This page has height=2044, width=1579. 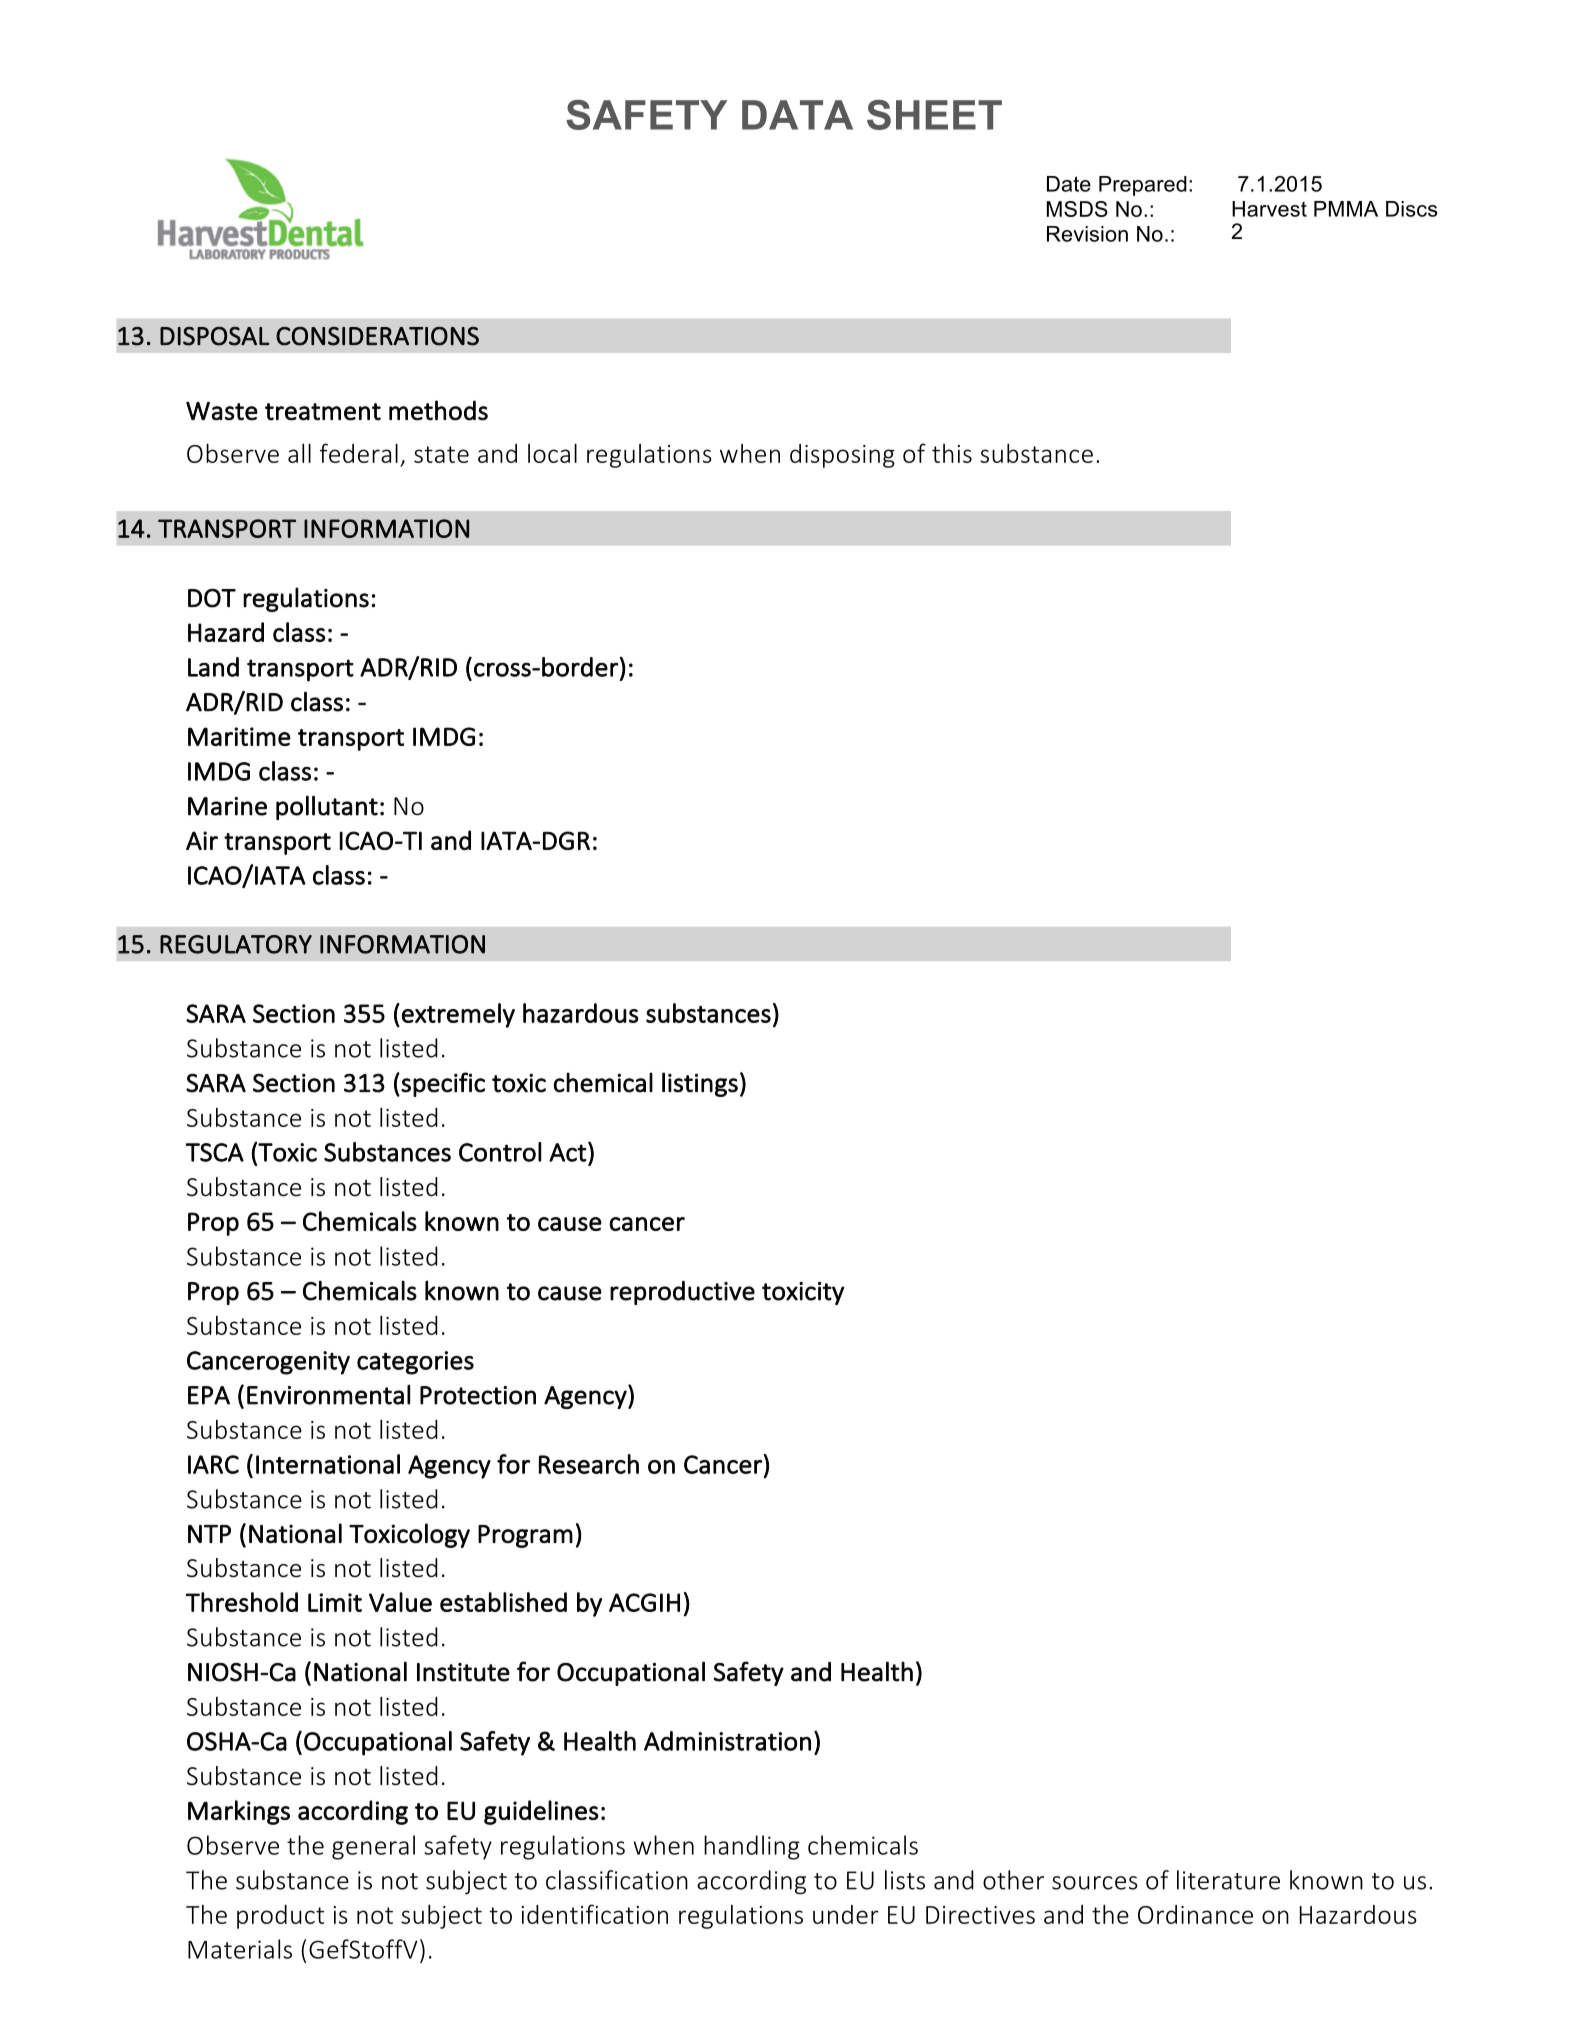 I want to click on this, so click(x=952, y=453).
